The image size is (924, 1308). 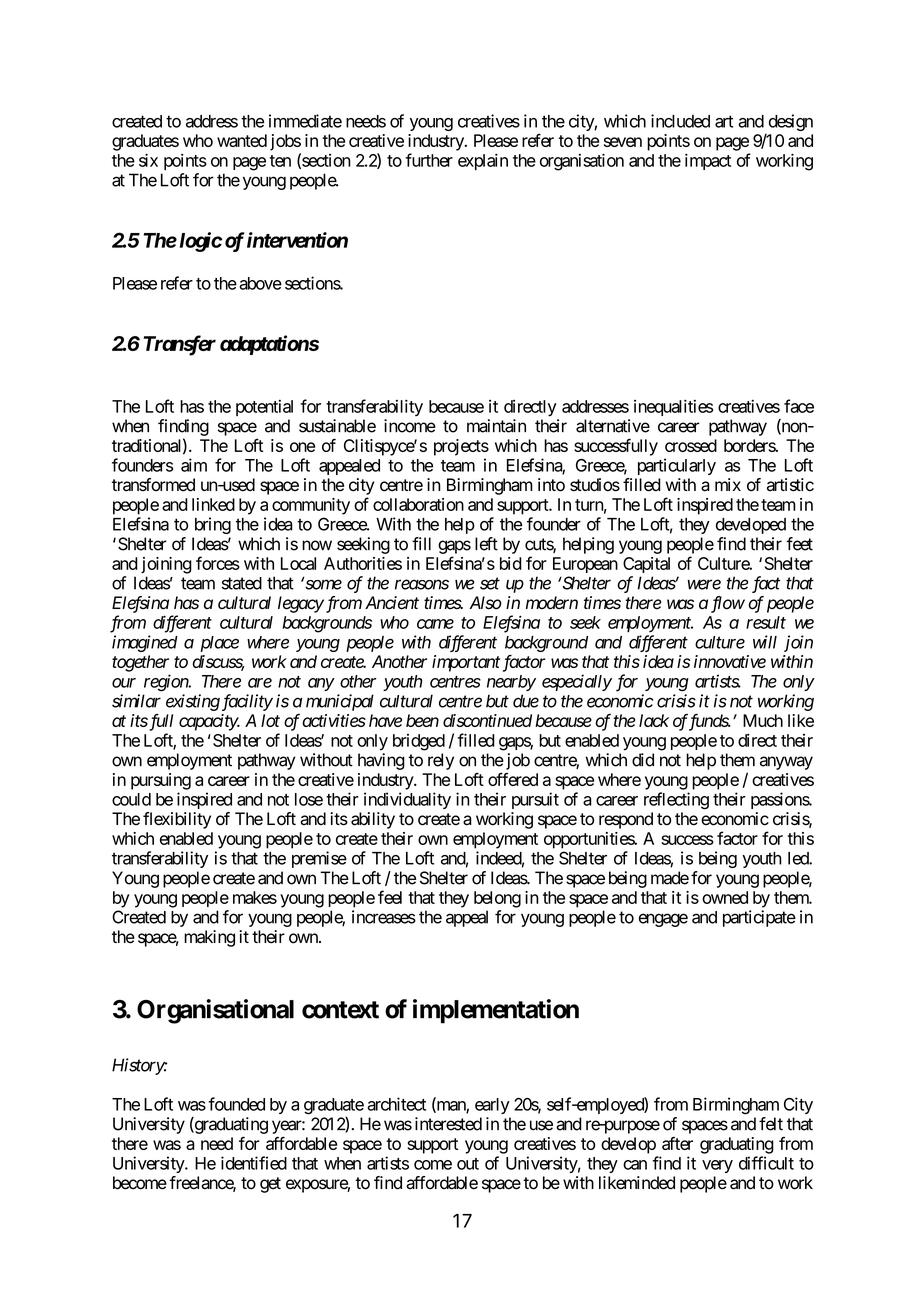 What do you see at coordinates (242, 140) in the screenshot?
I see `wanted` at bounding box center [242, 140].
